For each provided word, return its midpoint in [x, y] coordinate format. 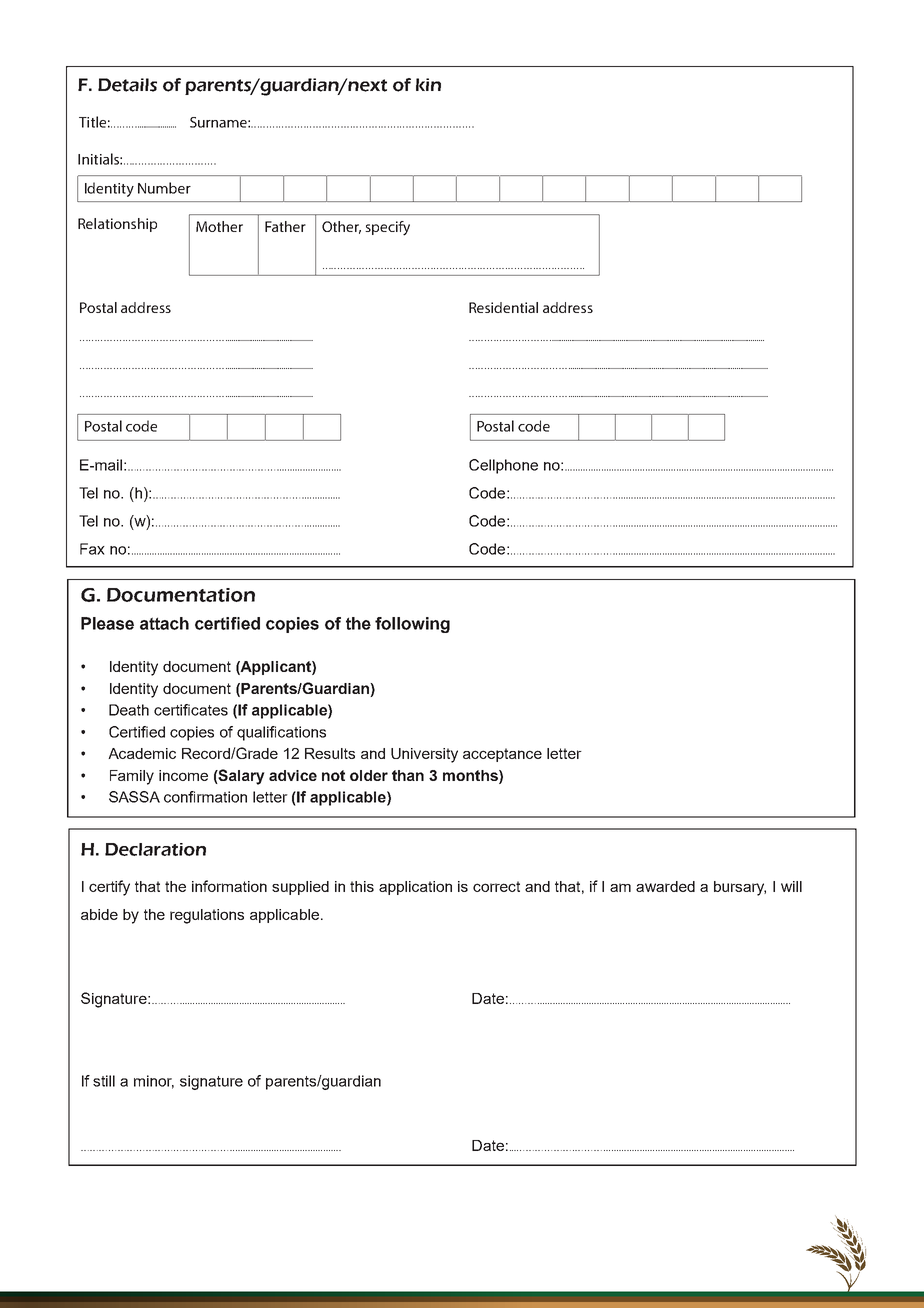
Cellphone [503, 466]
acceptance [502, 755]
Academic [142, 753]
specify [387, 228]
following [412, 625]
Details [127, 85]
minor [154, 1082]
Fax [92, 549]
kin [428, 84]
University [424, 755]
